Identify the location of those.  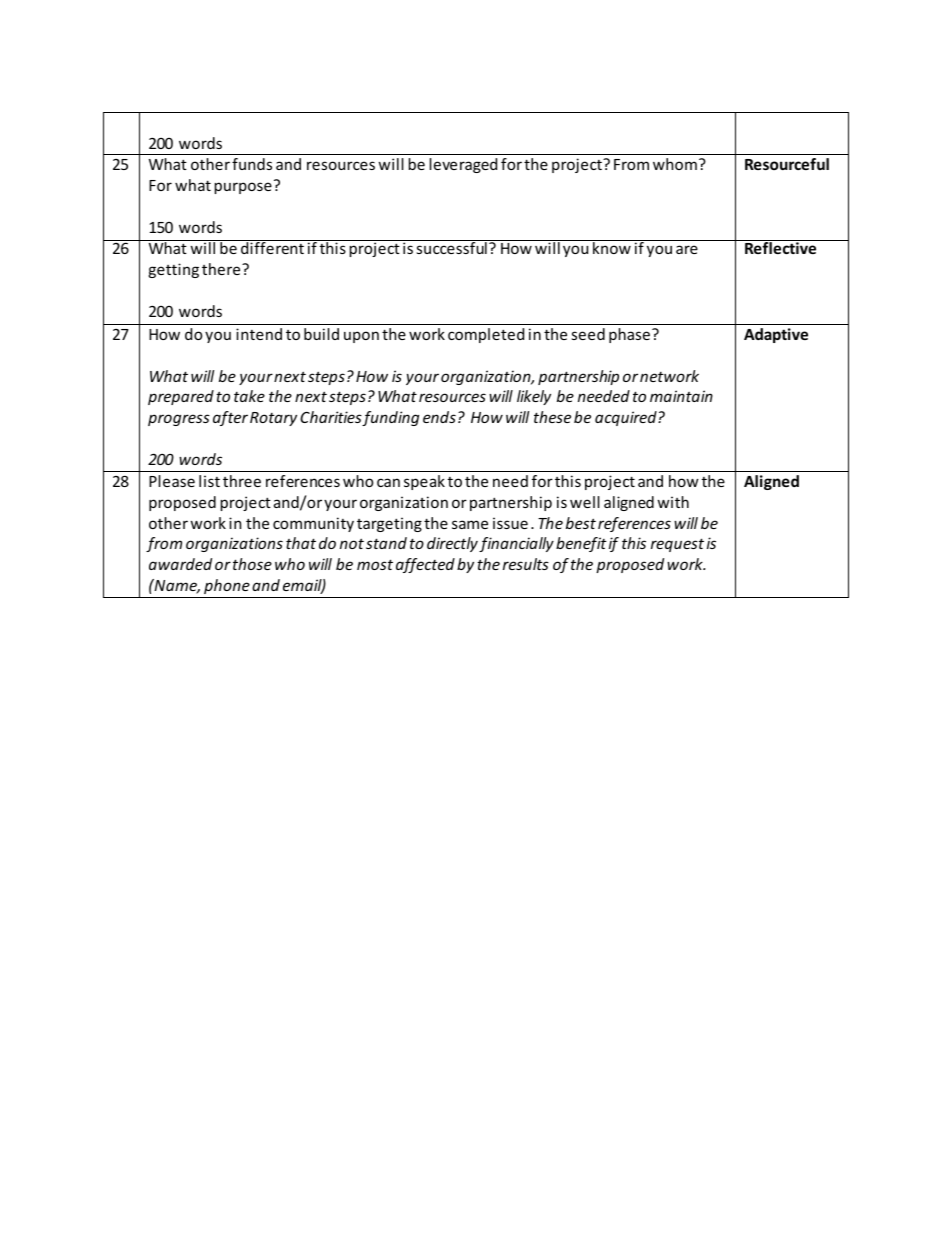
(252, 564).
